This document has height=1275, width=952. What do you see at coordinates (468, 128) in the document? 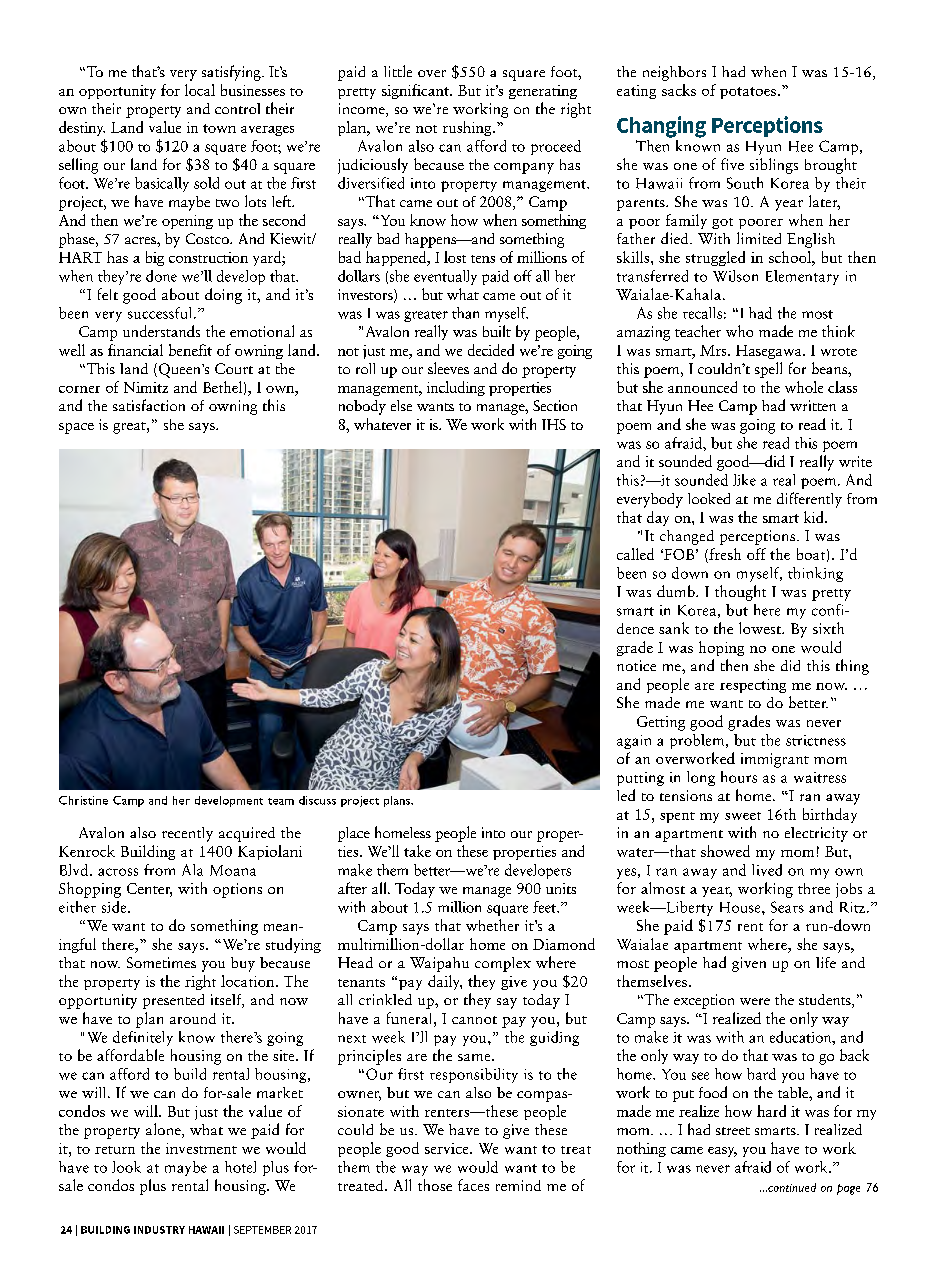
I see `rushing` at bounding box center [468, 128].
